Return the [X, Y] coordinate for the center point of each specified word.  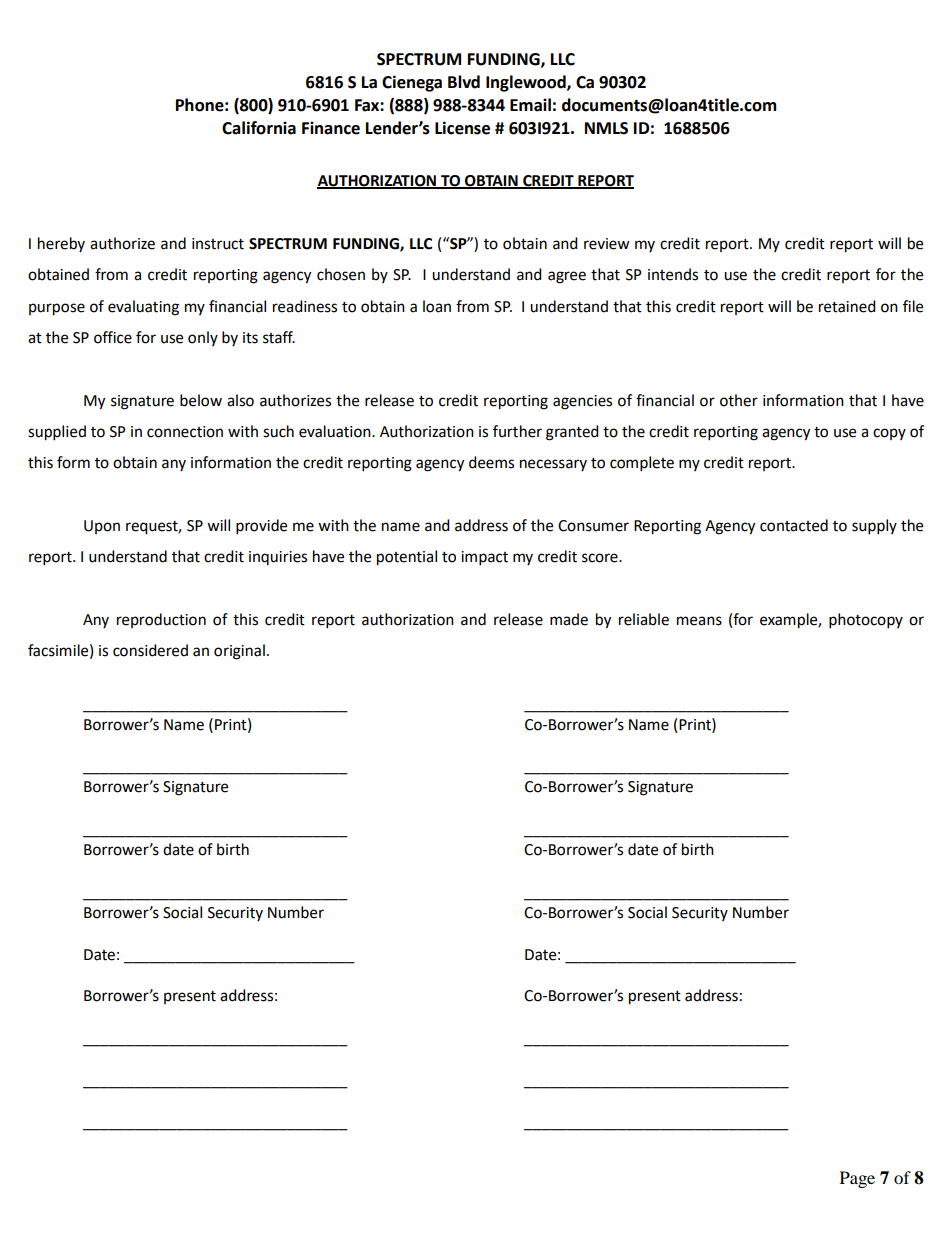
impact [484, 558]
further [517, 431]
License [462, 128]
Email [530, 105]
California [259, 128]
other [739, 400]
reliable [644, 619]
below [201, 400]
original [239, 652]
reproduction [161, 620]
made [569, 619]
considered [150, 650]
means [699, 621]
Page [857, 1179]
